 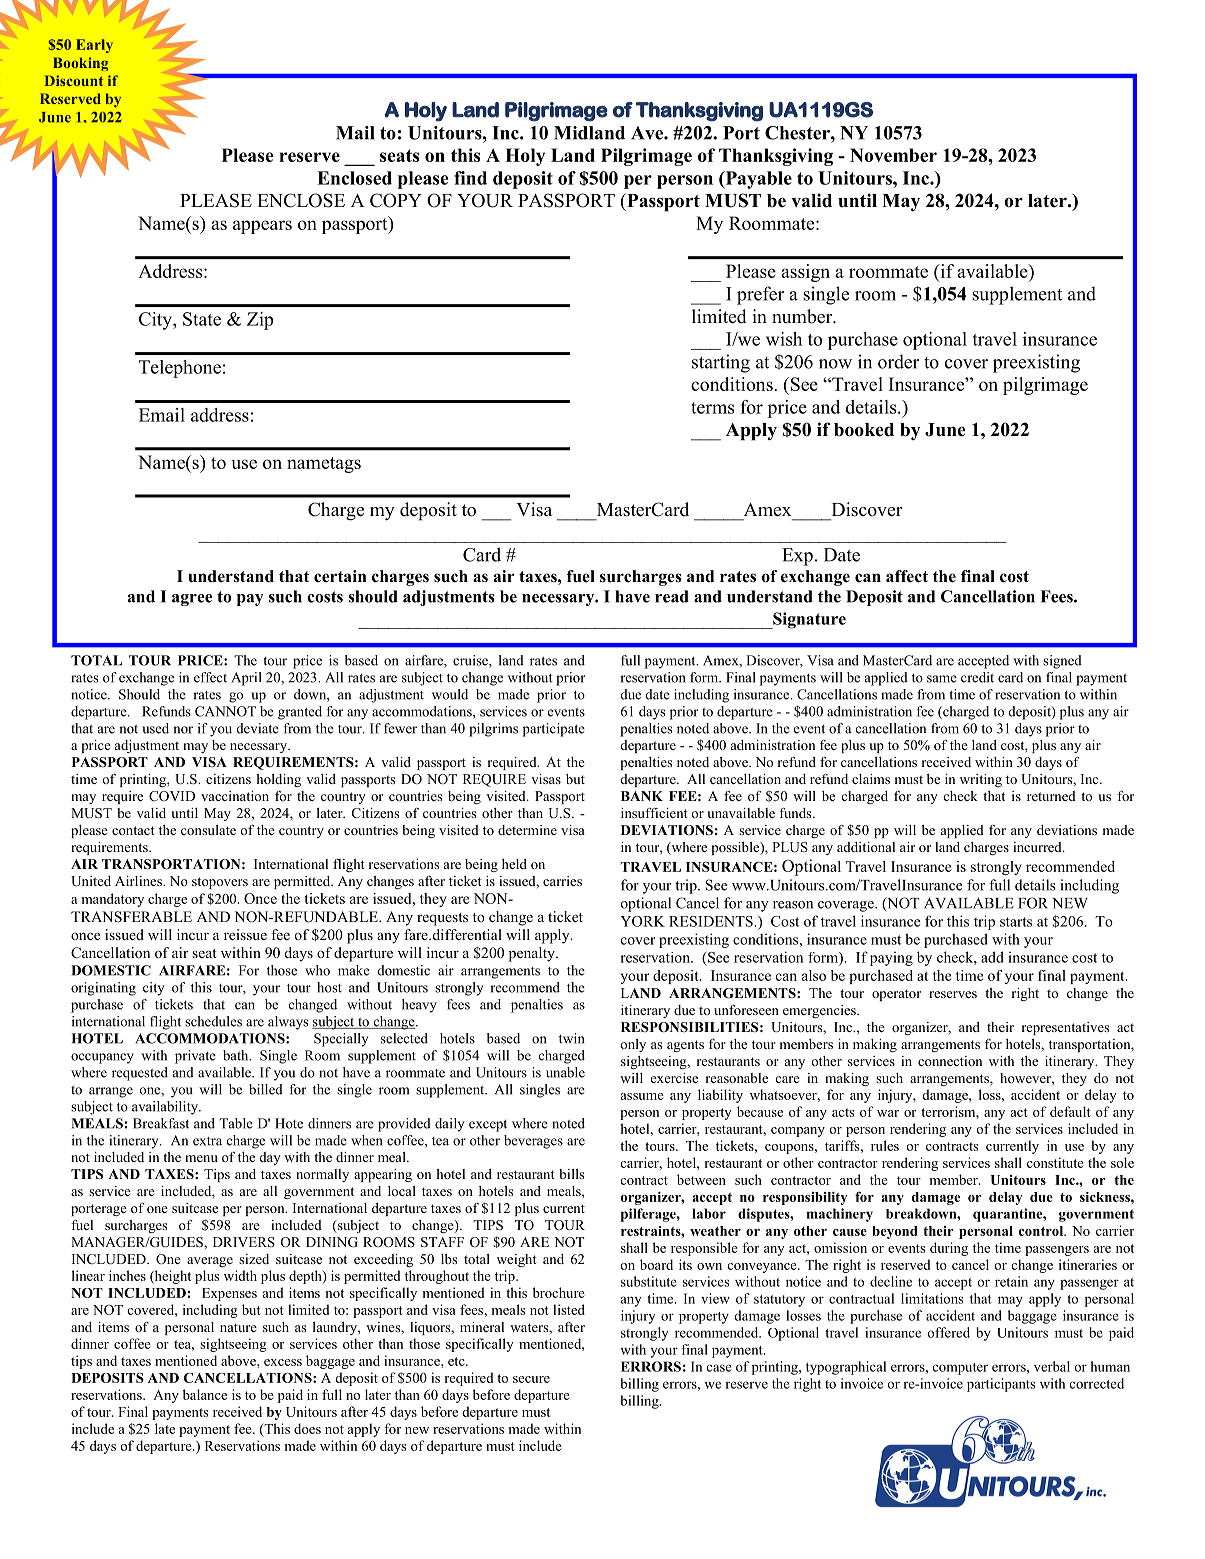 I want to click on default, so click(x=1070, y=1111).
